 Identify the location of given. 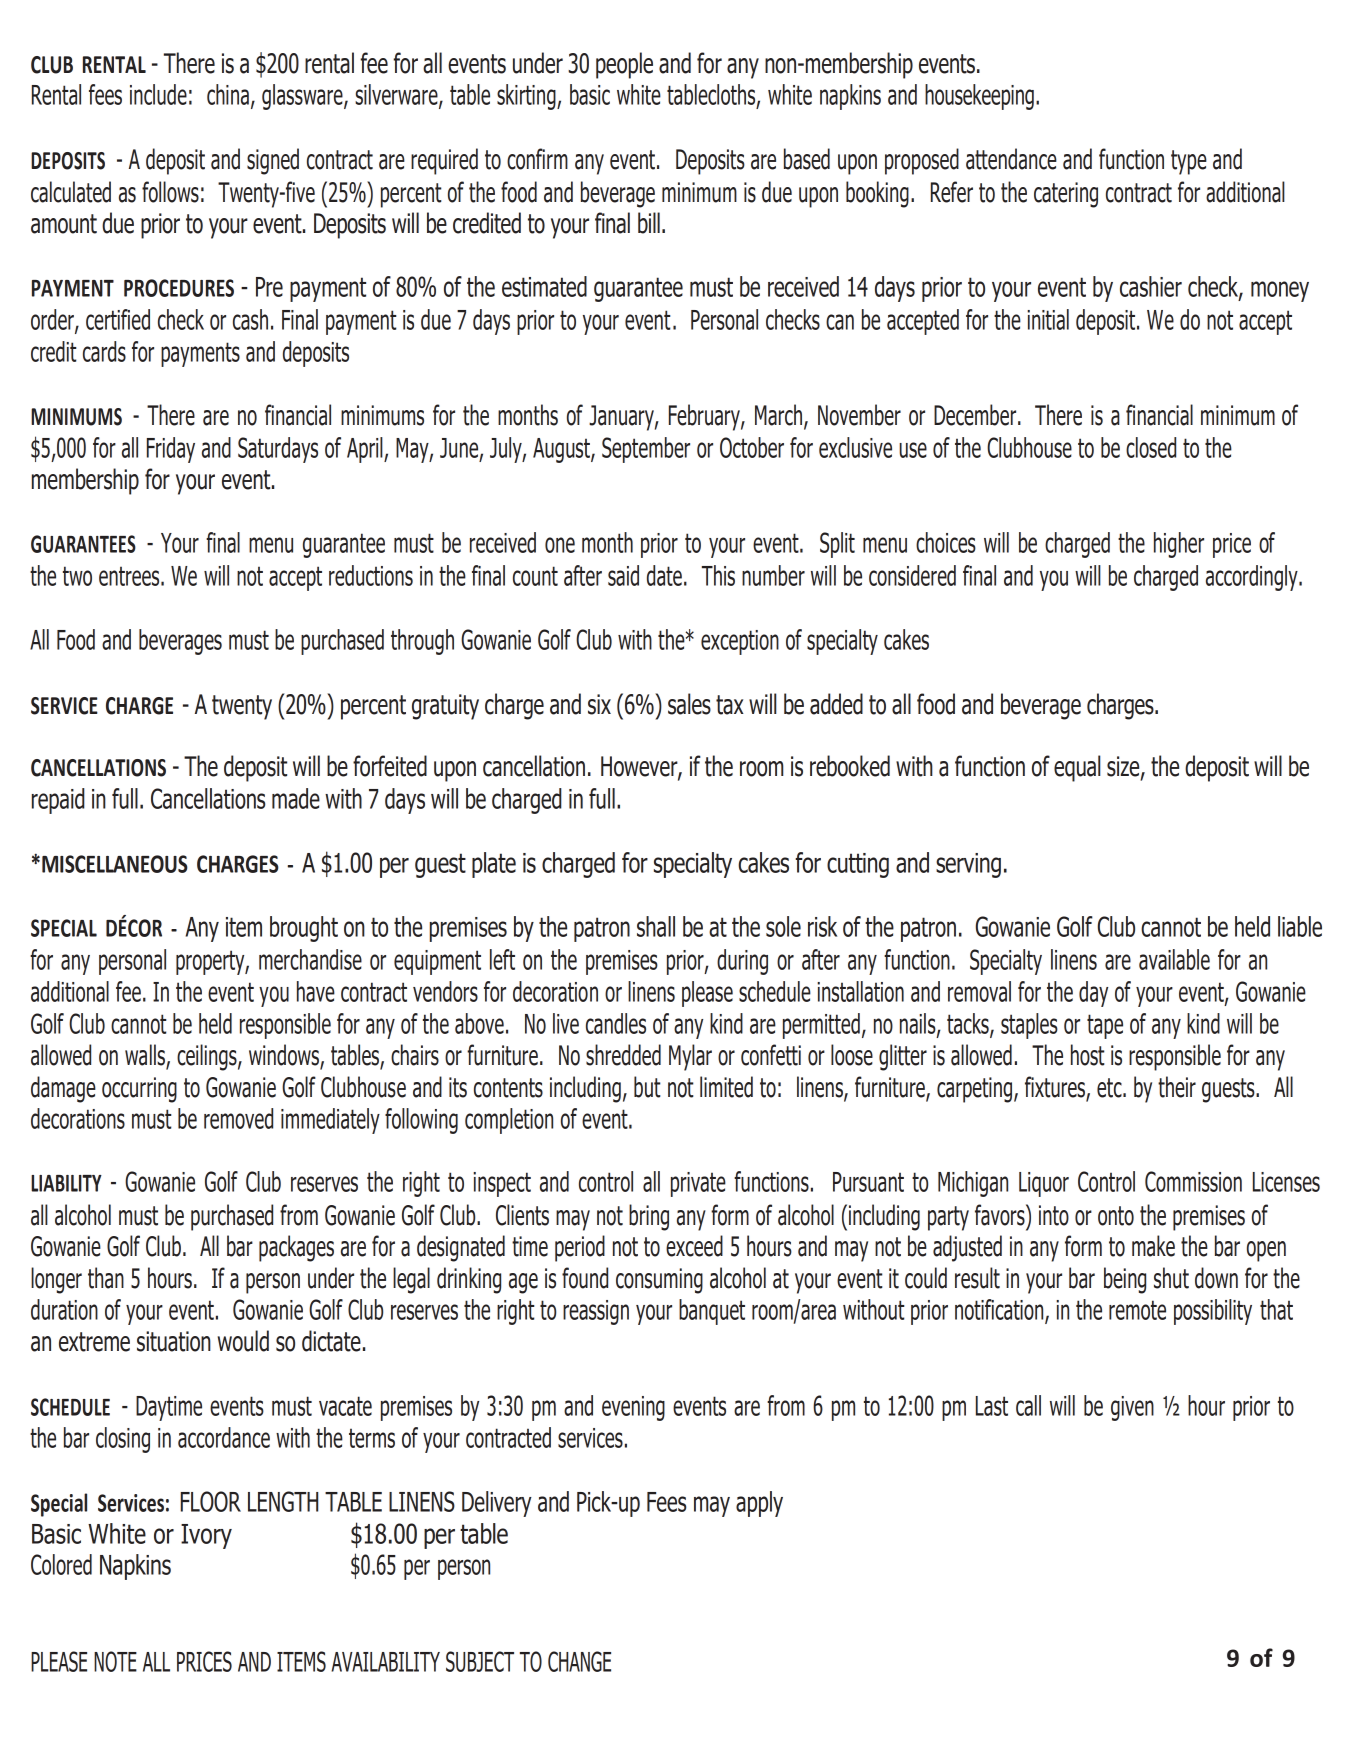
(1132, 1408).
